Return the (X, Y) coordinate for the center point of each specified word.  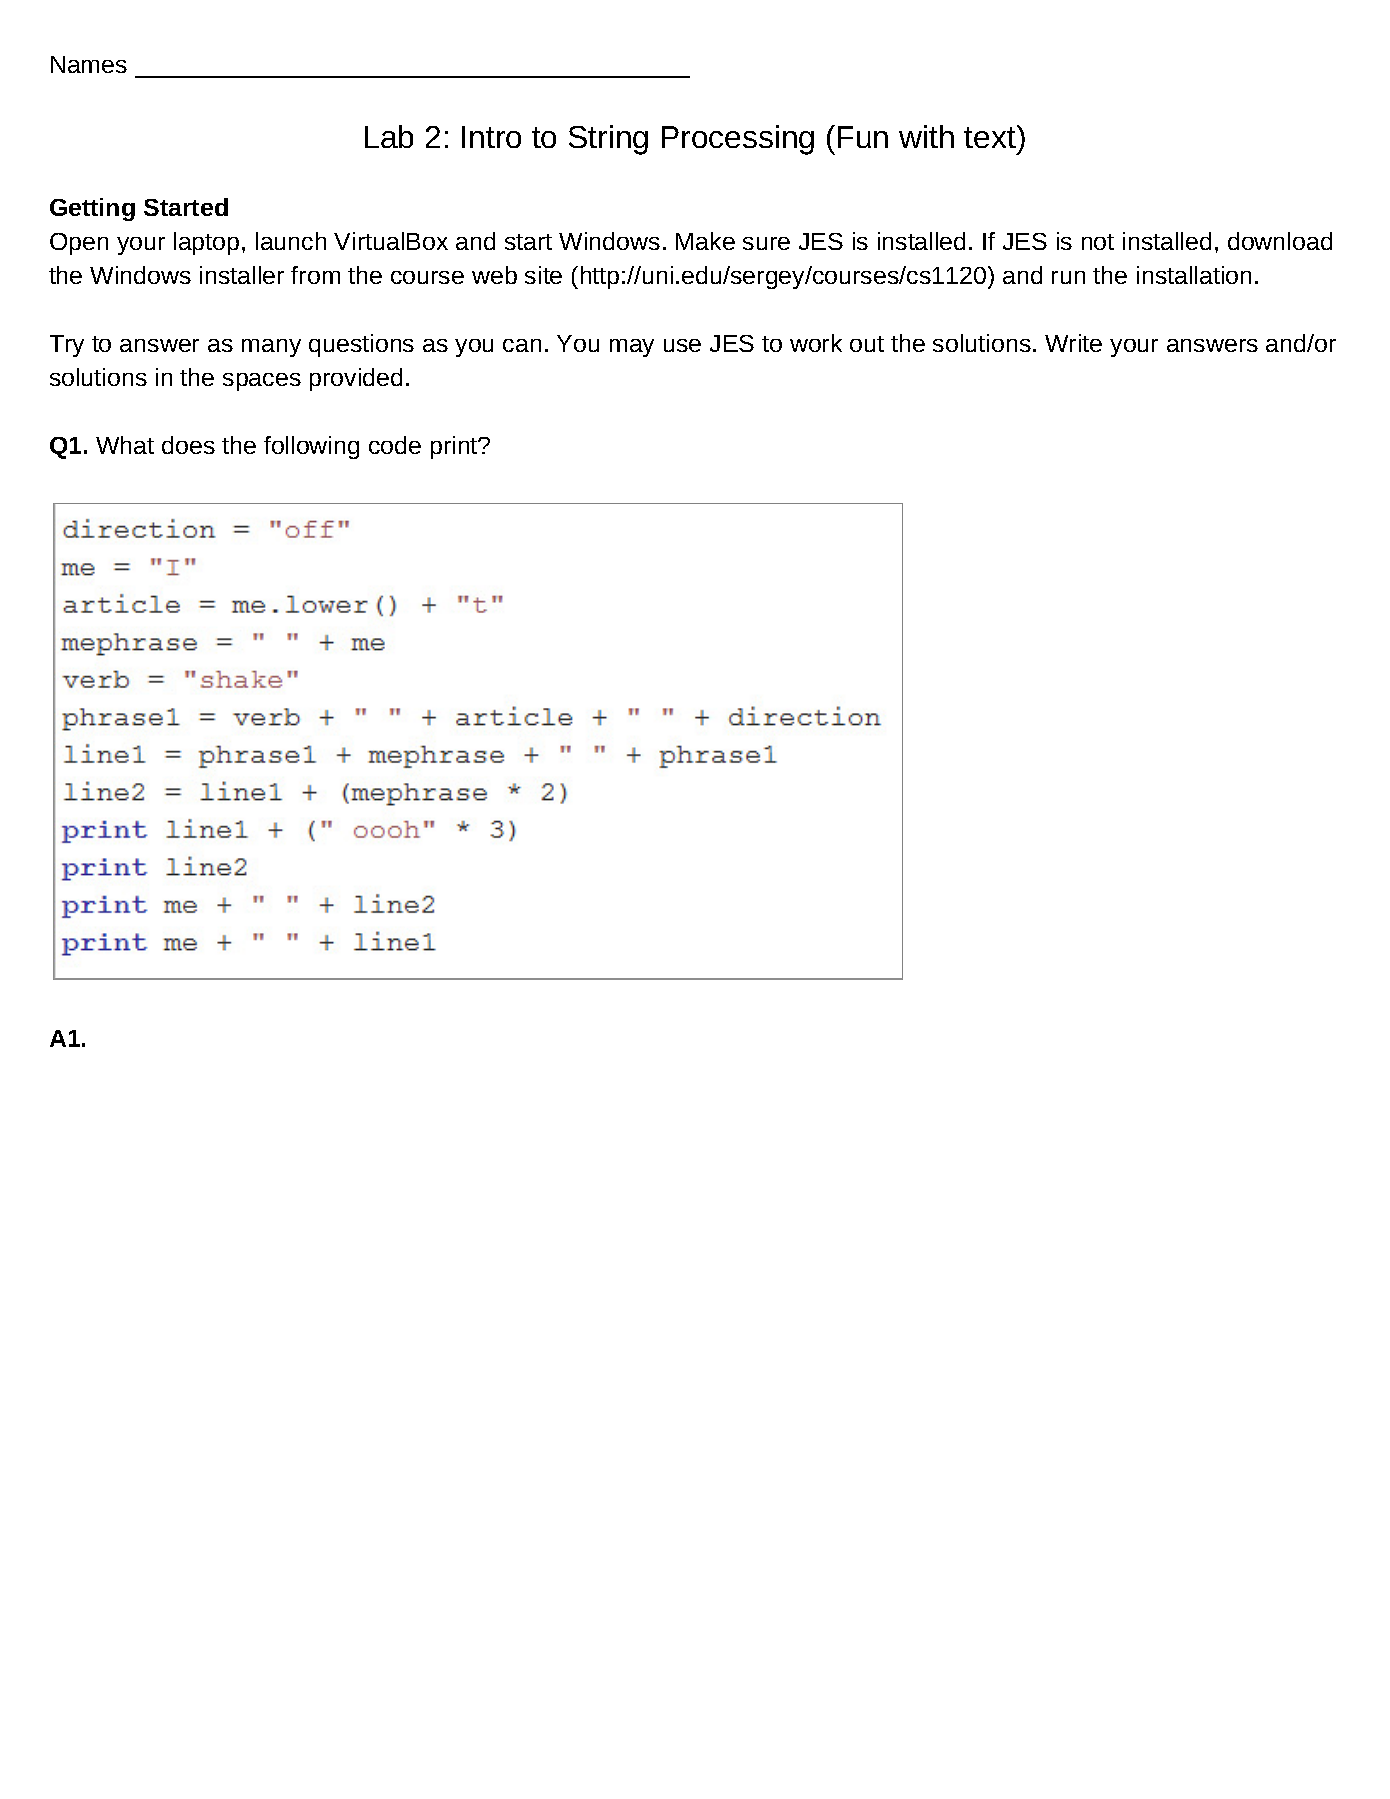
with (926, 136)
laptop (206, 243)
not (1098, 242)
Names (89, 64)
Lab (389, 136)
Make (705, 241)
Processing (738, 140)
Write (1073, 343)
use (682, 345)
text (991, 136)
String (608, 140)
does (188, 445)
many (271, 348)
